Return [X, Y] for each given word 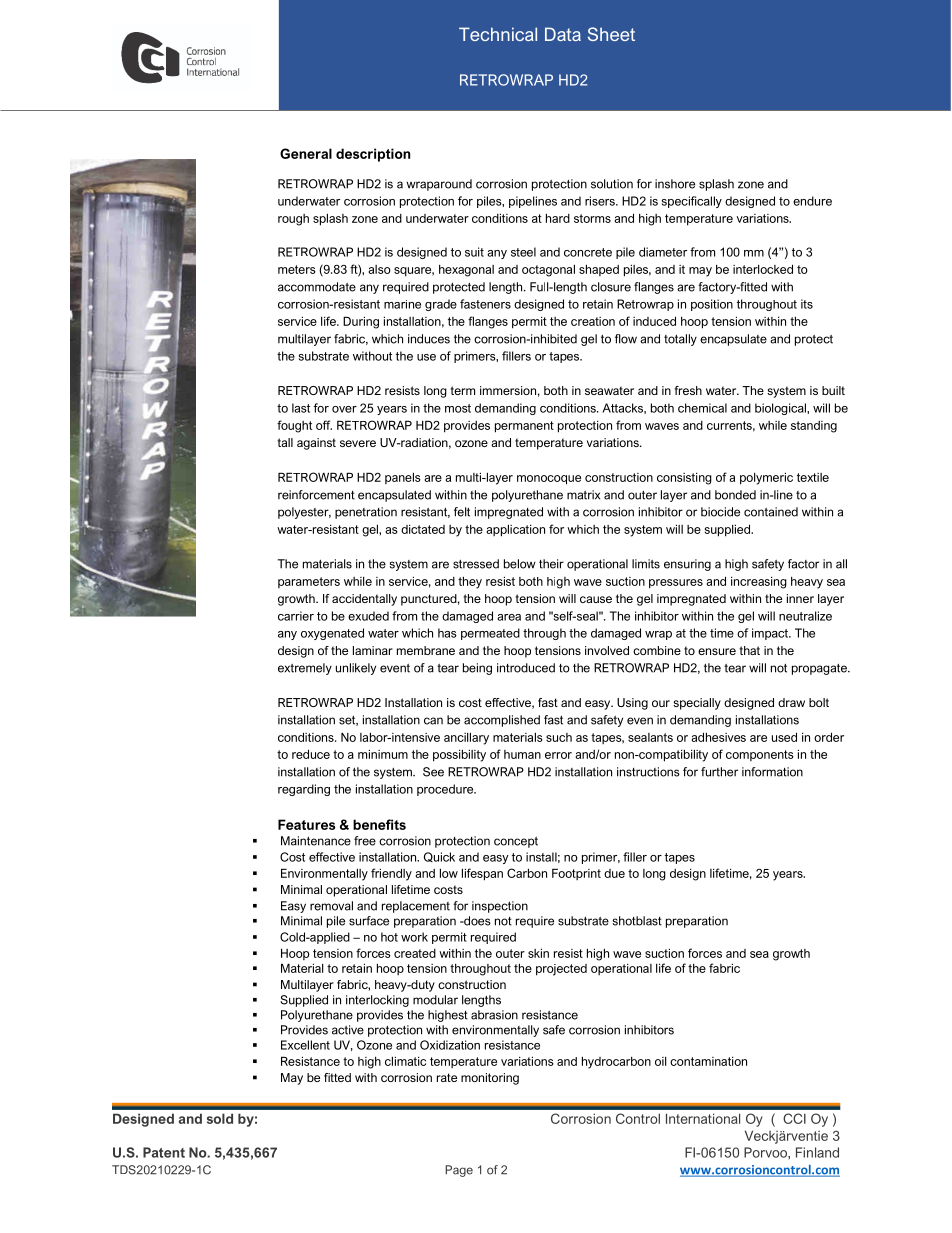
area [509, 617]
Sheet [611, 34]
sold [220, 1118]
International [703, 1118]
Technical [498, 34]
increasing [759, 583]
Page [459, 1171]
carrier [296, 616]
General [306, 153]
